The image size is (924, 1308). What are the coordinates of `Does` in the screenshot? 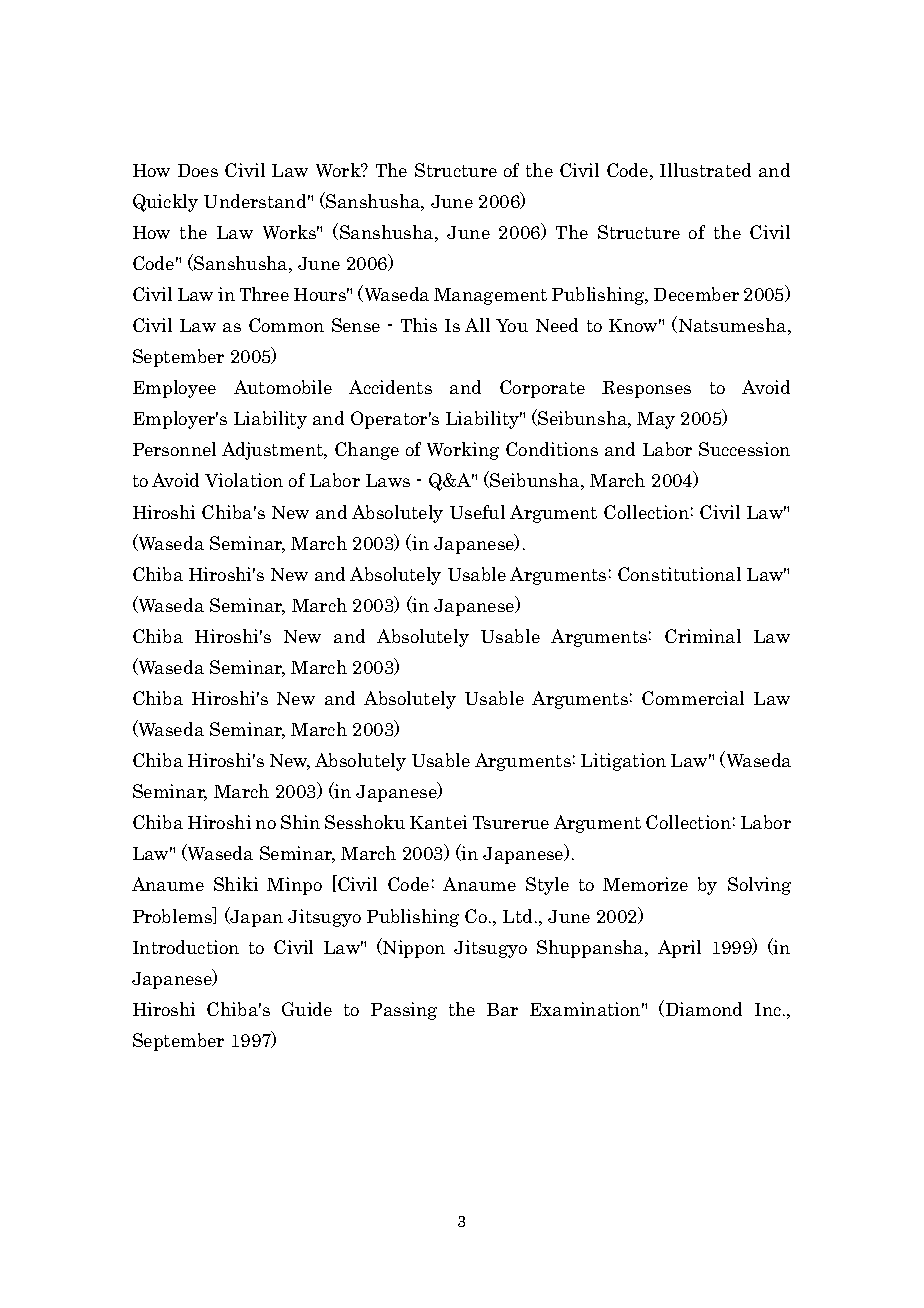 It's located at (198, 170).
